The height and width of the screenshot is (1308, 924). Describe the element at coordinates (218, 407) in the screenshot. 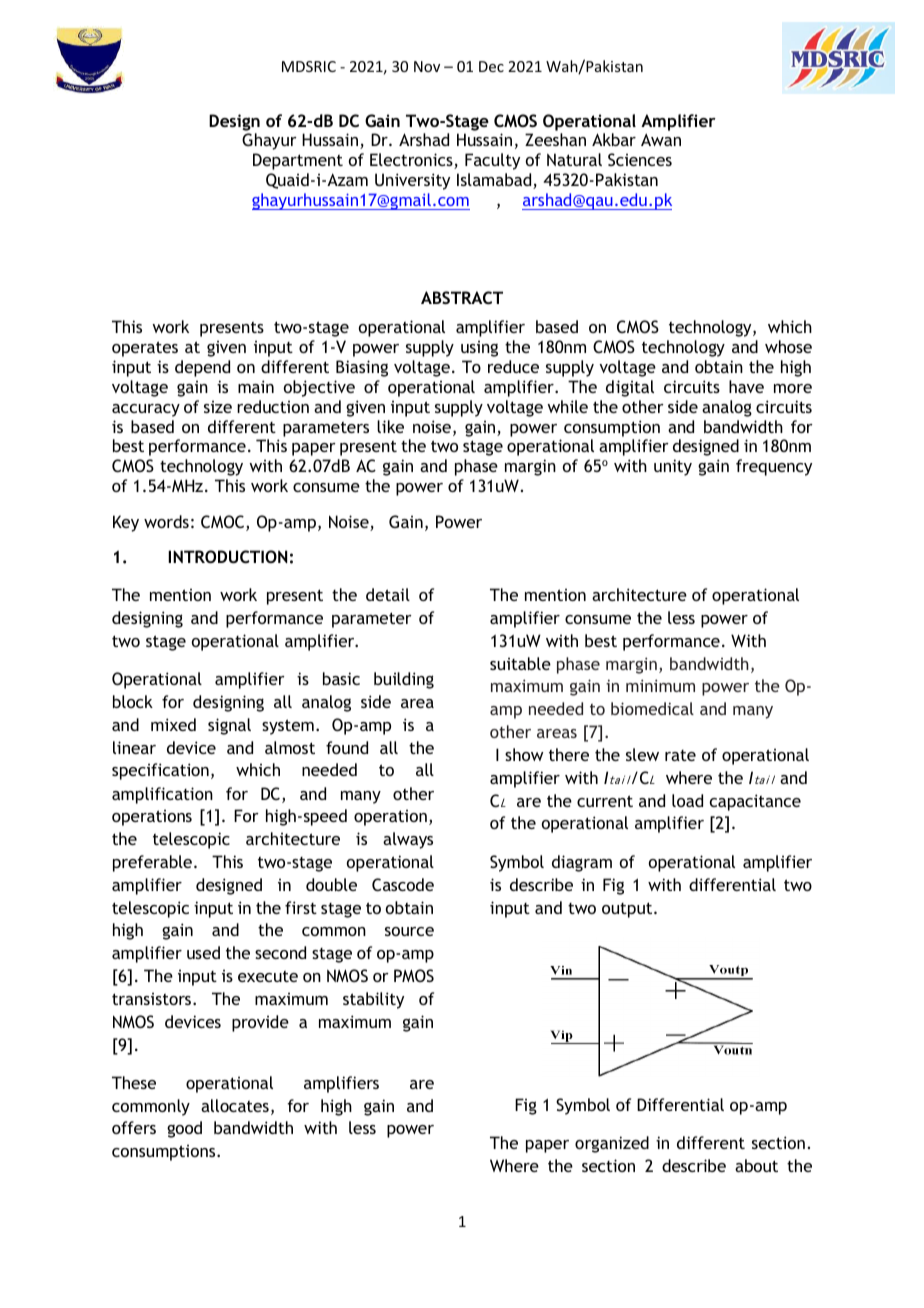

I see `size` at that location.
